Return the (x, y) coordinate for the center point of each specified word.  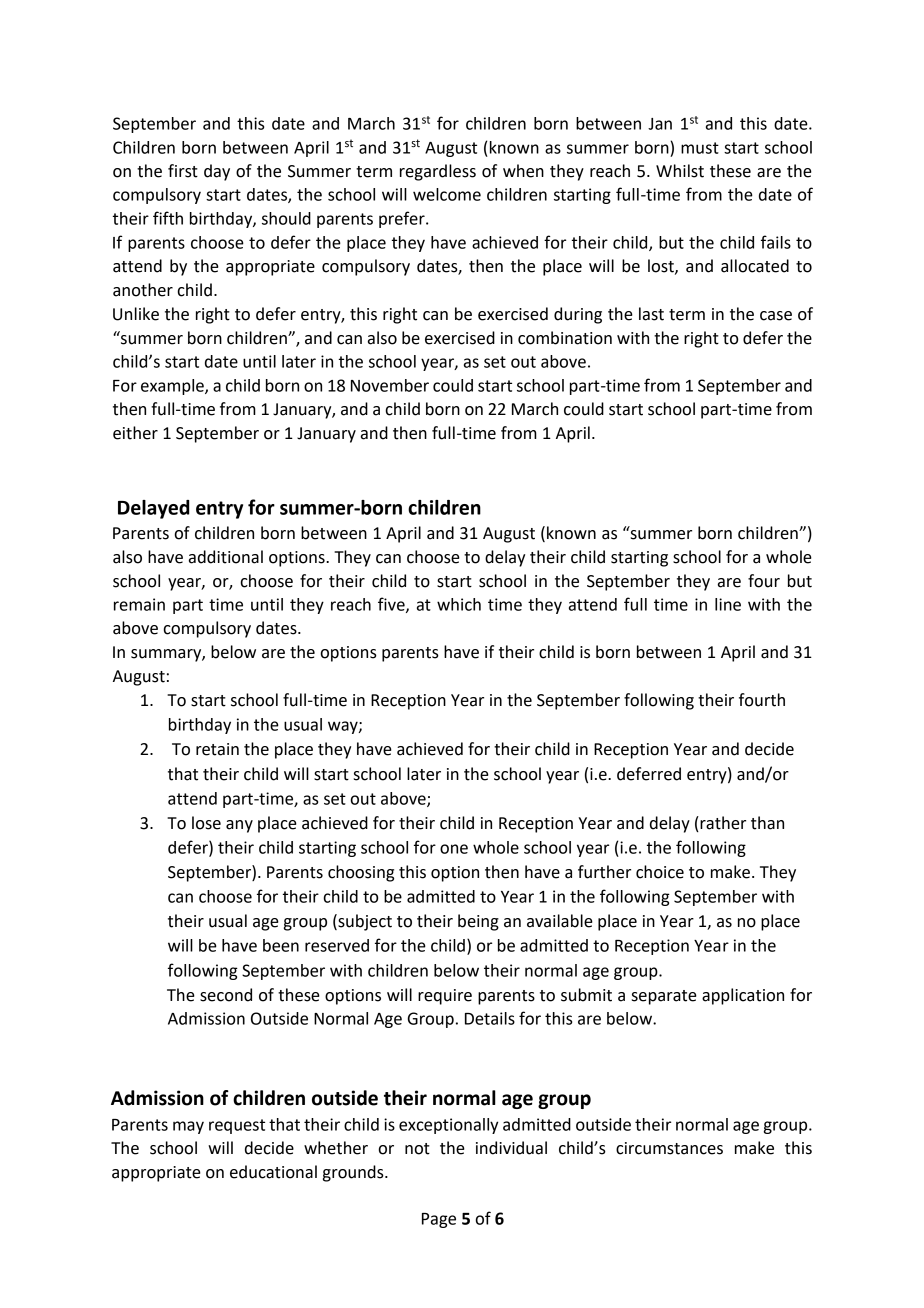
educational (273, 1172)
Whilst (680, 171)
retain (217, 749)
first (183, 171)
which (459, 604)
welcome (447, 194)
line (728, 604)
